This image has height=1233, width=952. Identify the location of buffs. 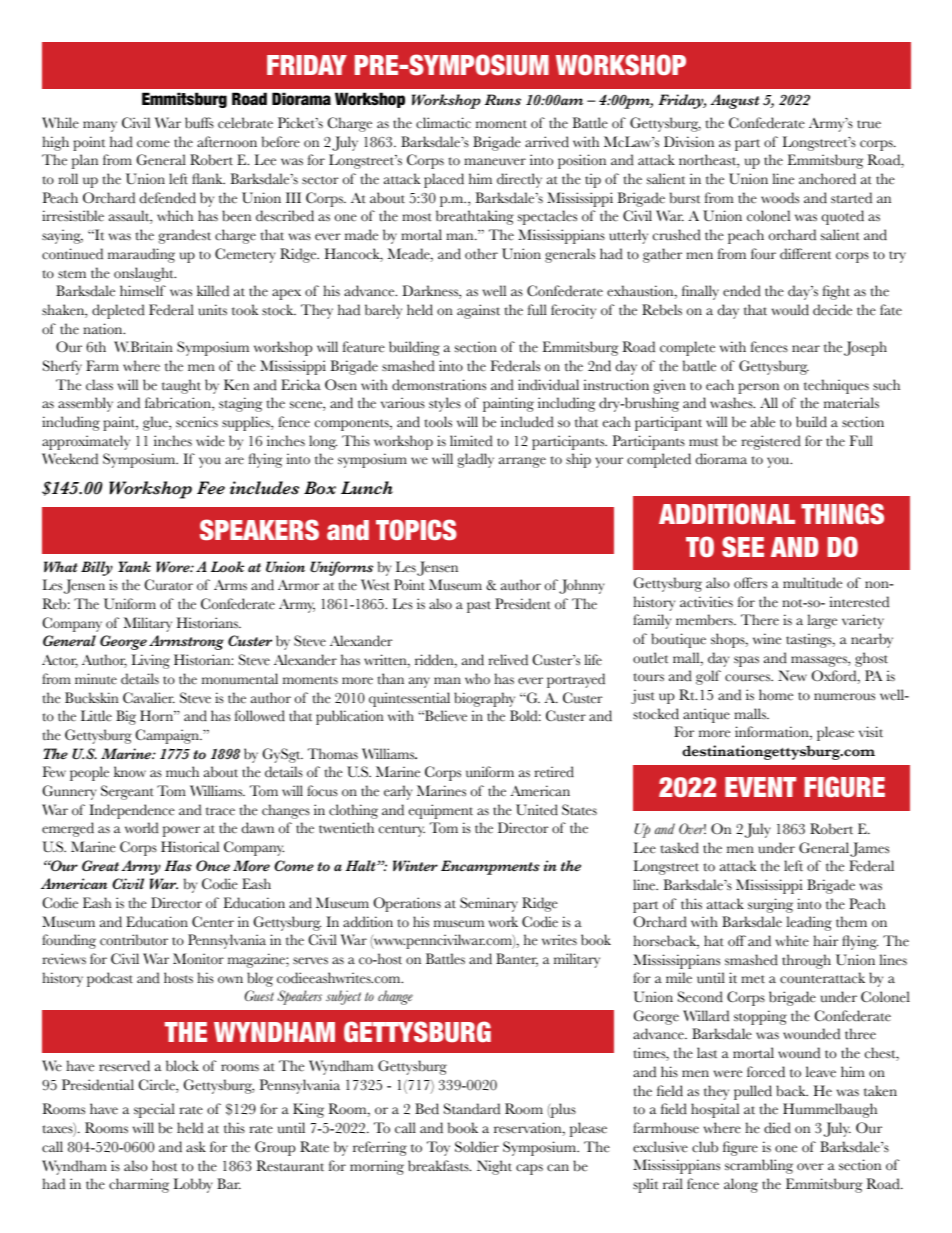
(199, 123).
